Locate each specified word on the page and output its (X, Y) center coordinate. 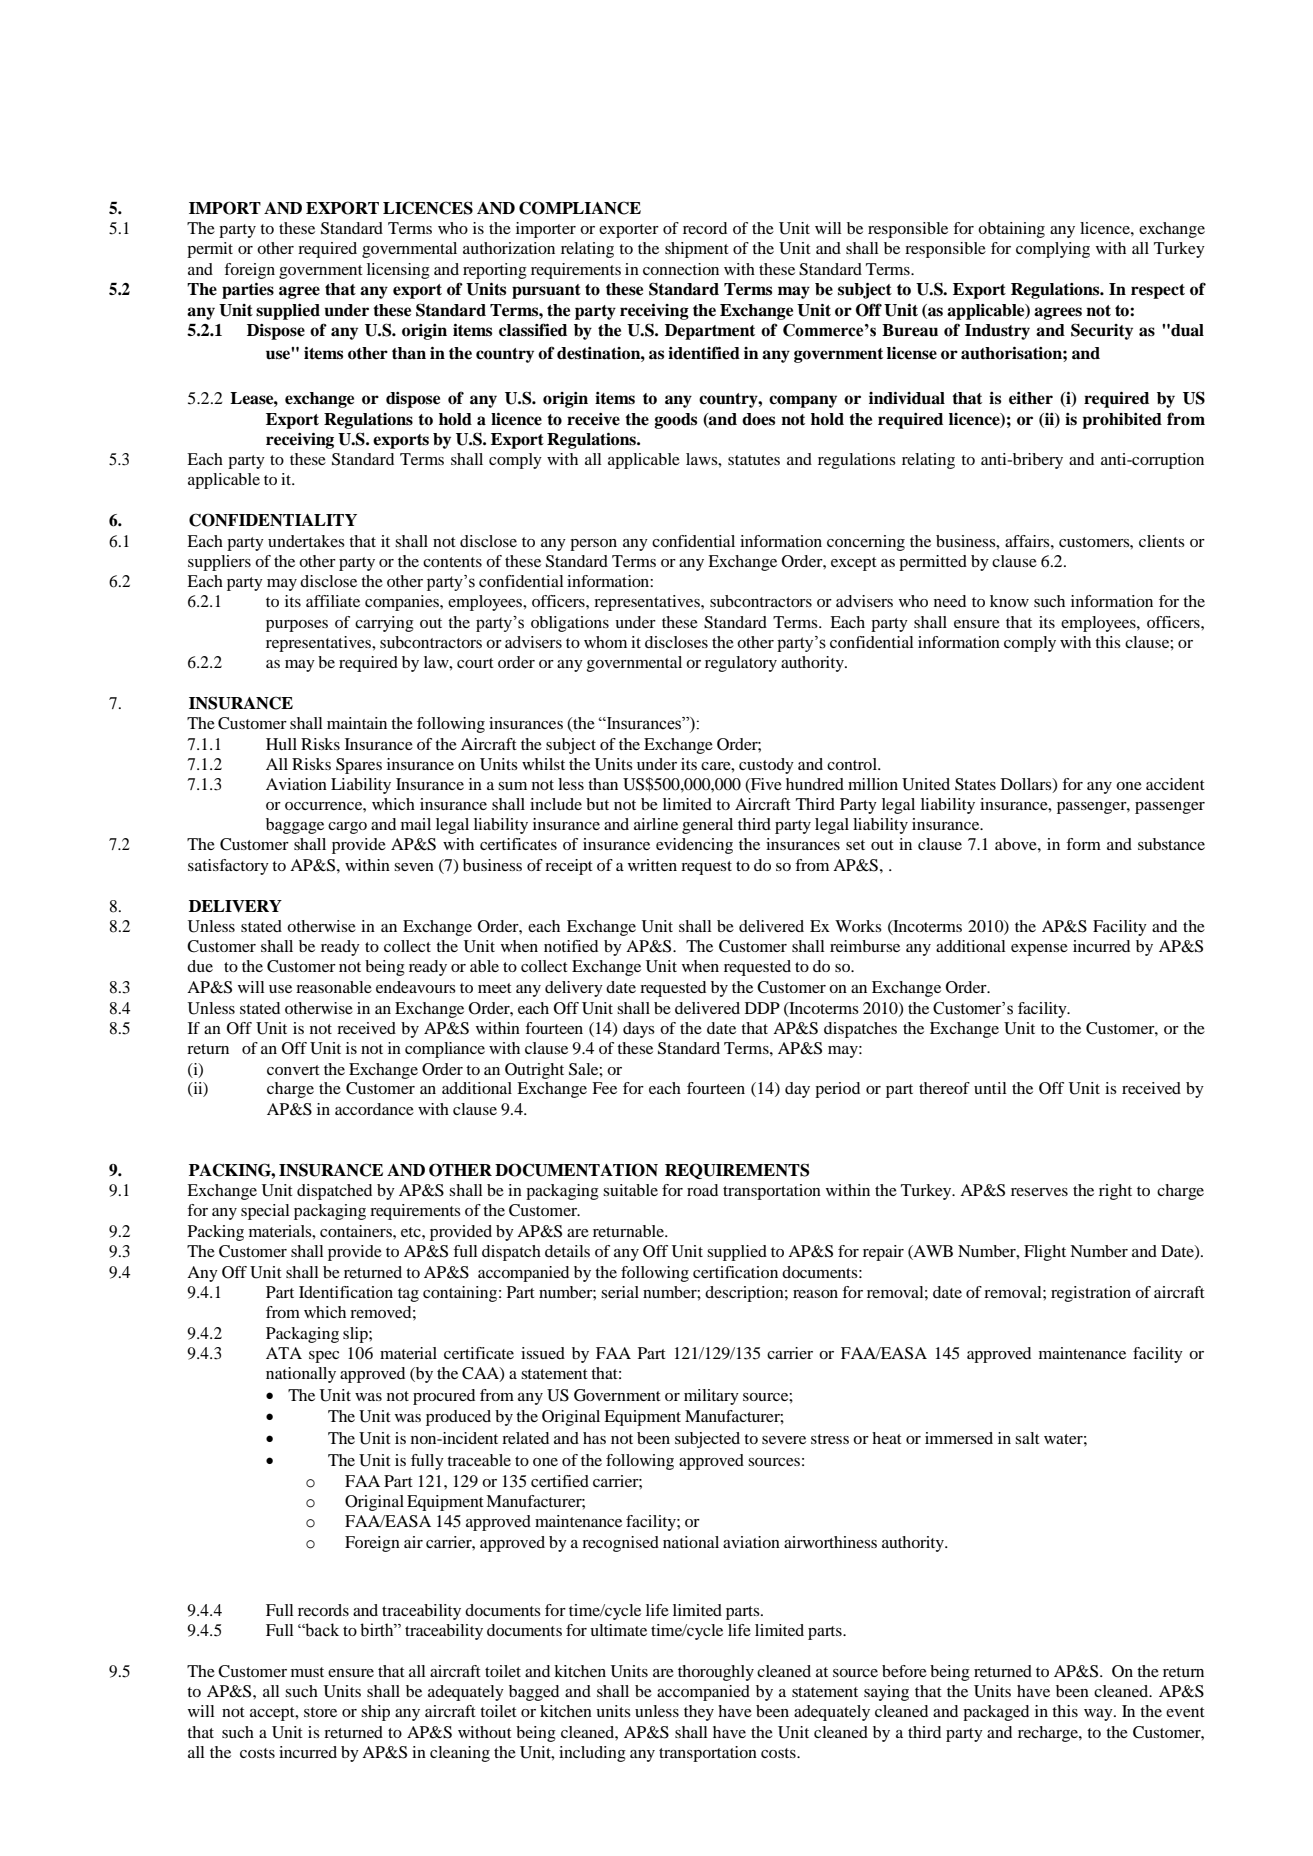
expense (1039, 950)
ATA (284, 1353)
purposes (297, 626)
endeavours (416, 987)
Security (1102, 331)
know (1009, 601)
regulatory (741, 664)
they (699, 1713)
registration (1091, 1294)
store (320, 1712)
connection (681, 269)
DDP (762, 1008)
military (711, 1397)
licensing (398, 271)
